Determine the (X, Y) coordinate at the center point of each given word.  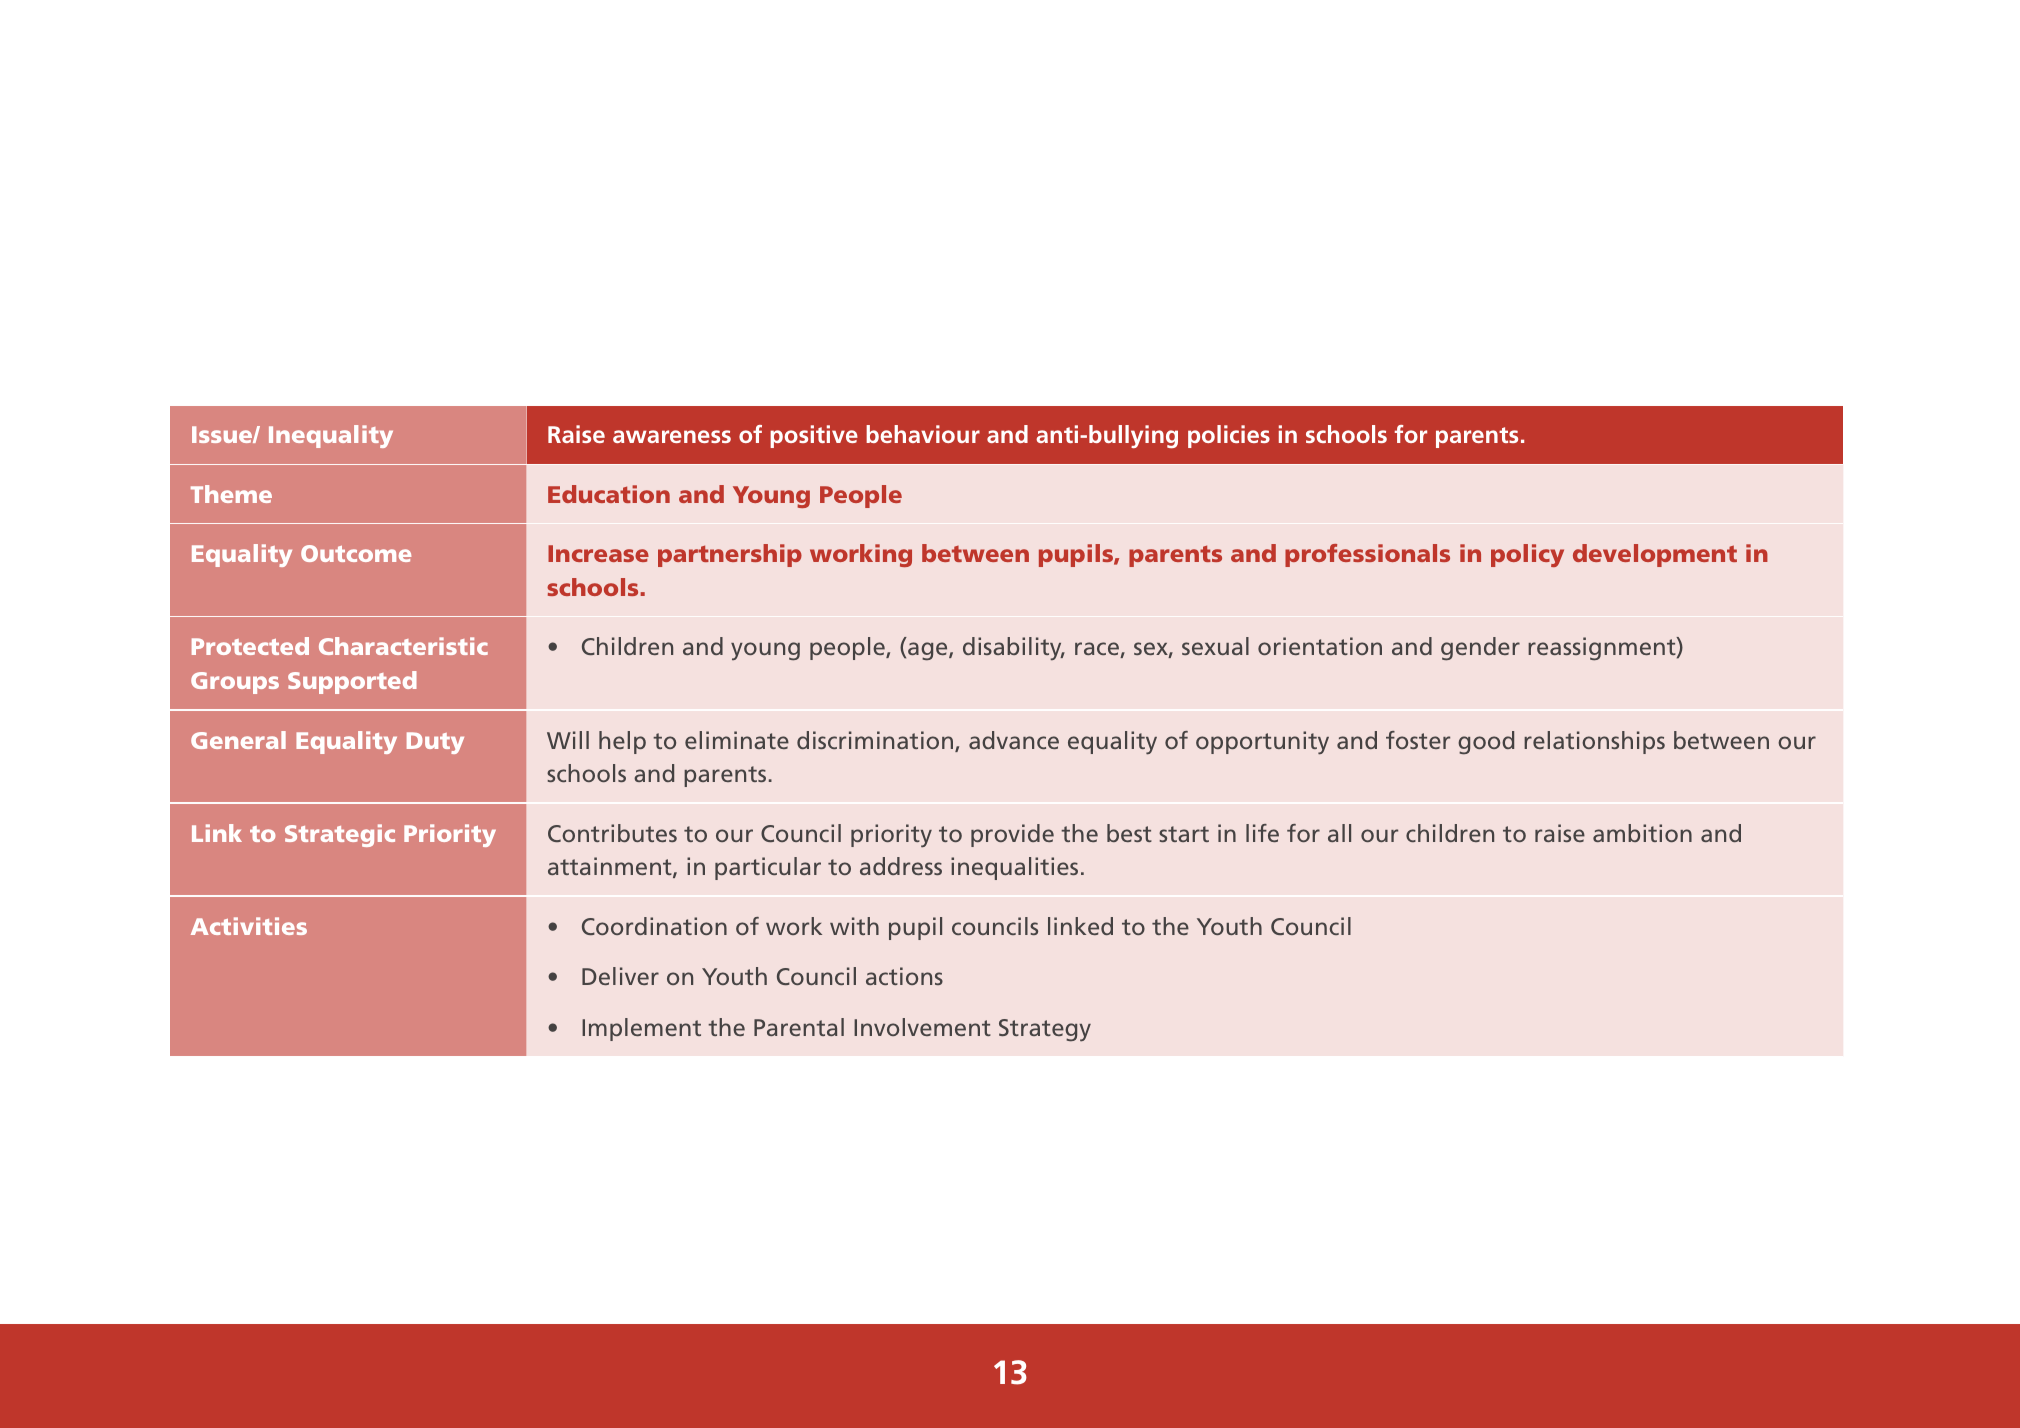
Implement (641, 1029)
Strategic (340, 835)
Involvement (922, 1027)
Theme (231, 494)
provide (1012, 835)
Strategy (1045, 1030)
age (929, 651)
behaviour (923, 434)
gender (1480, 649)
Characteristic (403, 646)
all (1339, 833)
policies (1229, 436)
